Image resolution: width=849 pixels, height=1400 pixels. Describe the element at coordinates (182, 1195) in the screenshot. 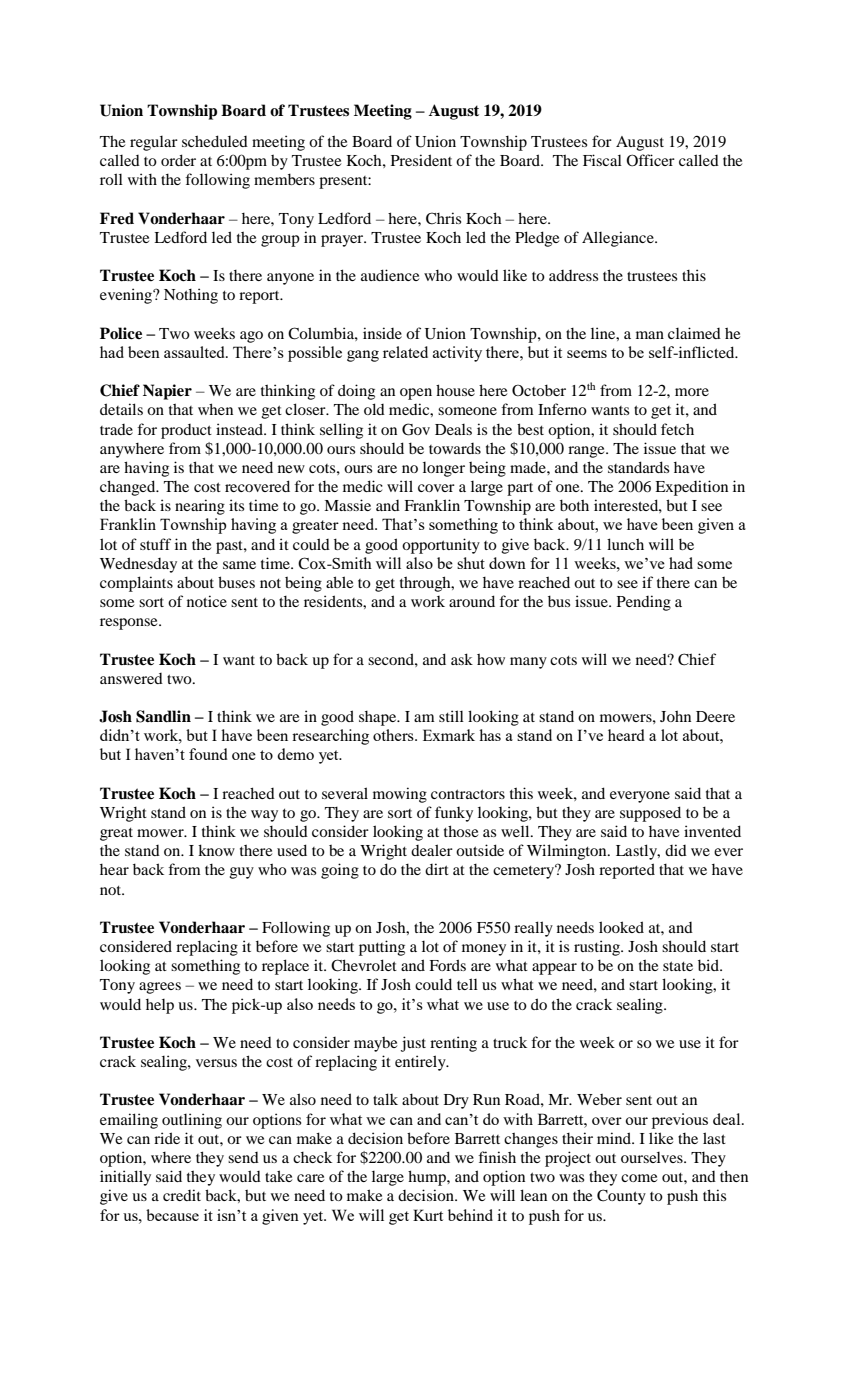

I see `credit` at that location.
